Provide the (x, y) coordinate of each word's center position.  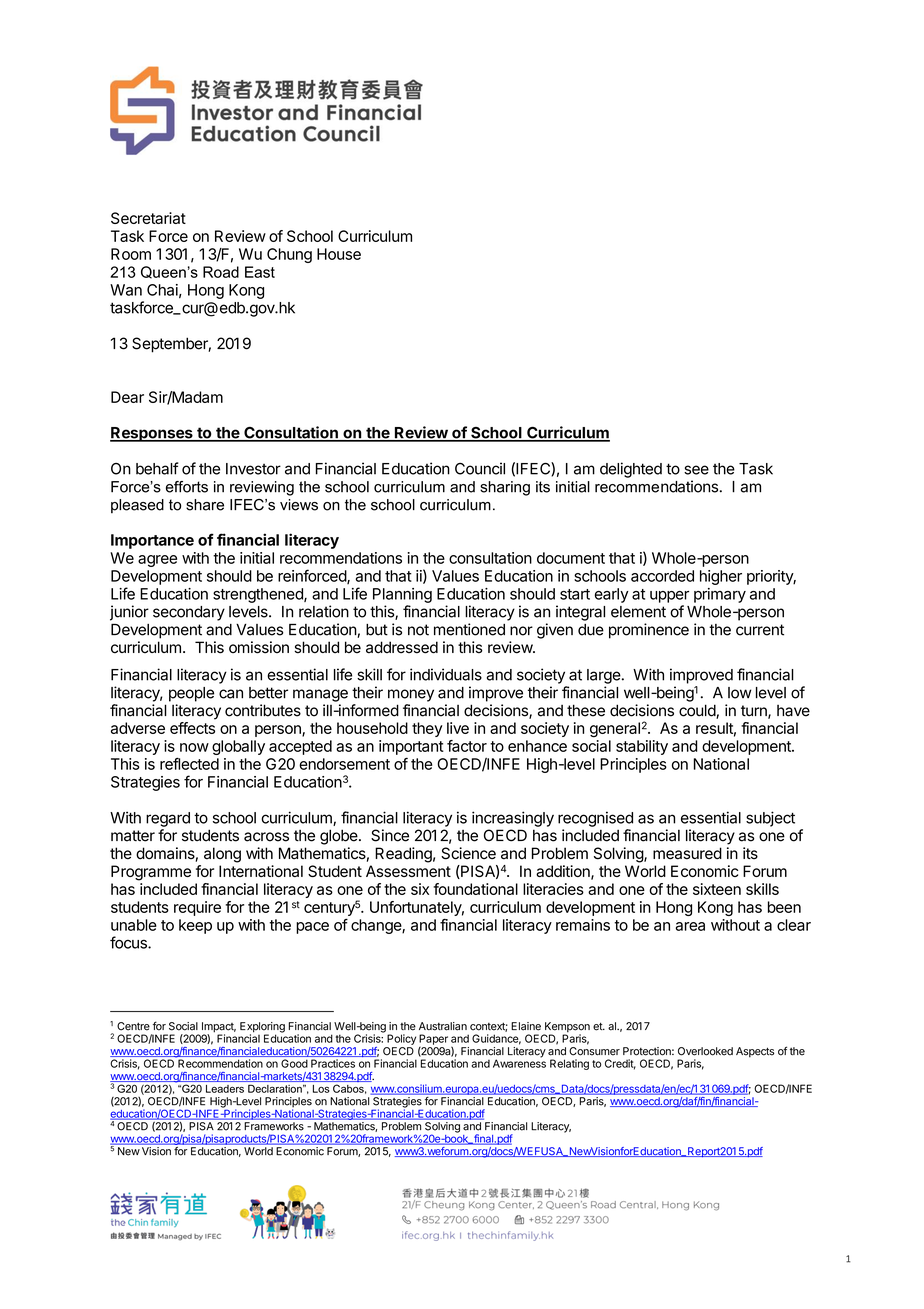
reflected (189, 764)
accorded (662, 576)
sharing (505, 488)
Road (221, 272)
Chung (289, 255)
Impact (219, 1028)
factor (467, 746)
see (696, 470)
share (205, 505)
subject (770, 819)
